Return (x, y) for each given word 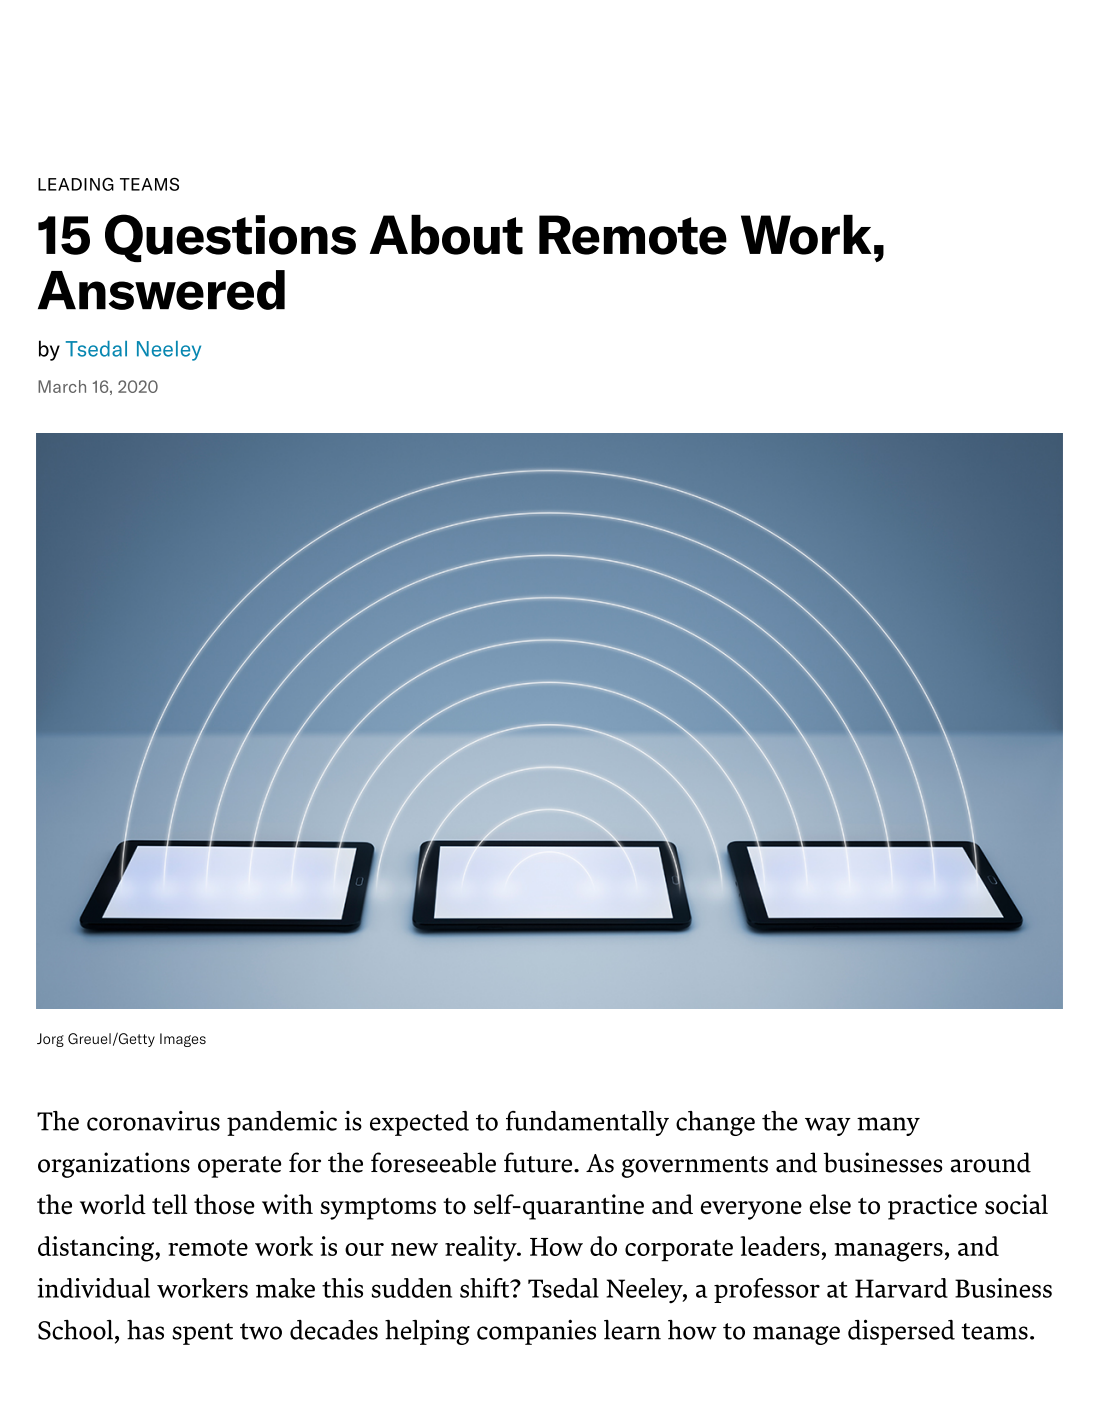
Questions (230, 238)
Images (183, 1040)
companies (536, 1332)
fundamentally (587, 1123)
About (446, 235)
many (888, 1126)
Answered (161, 290)
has (145, 1330)
